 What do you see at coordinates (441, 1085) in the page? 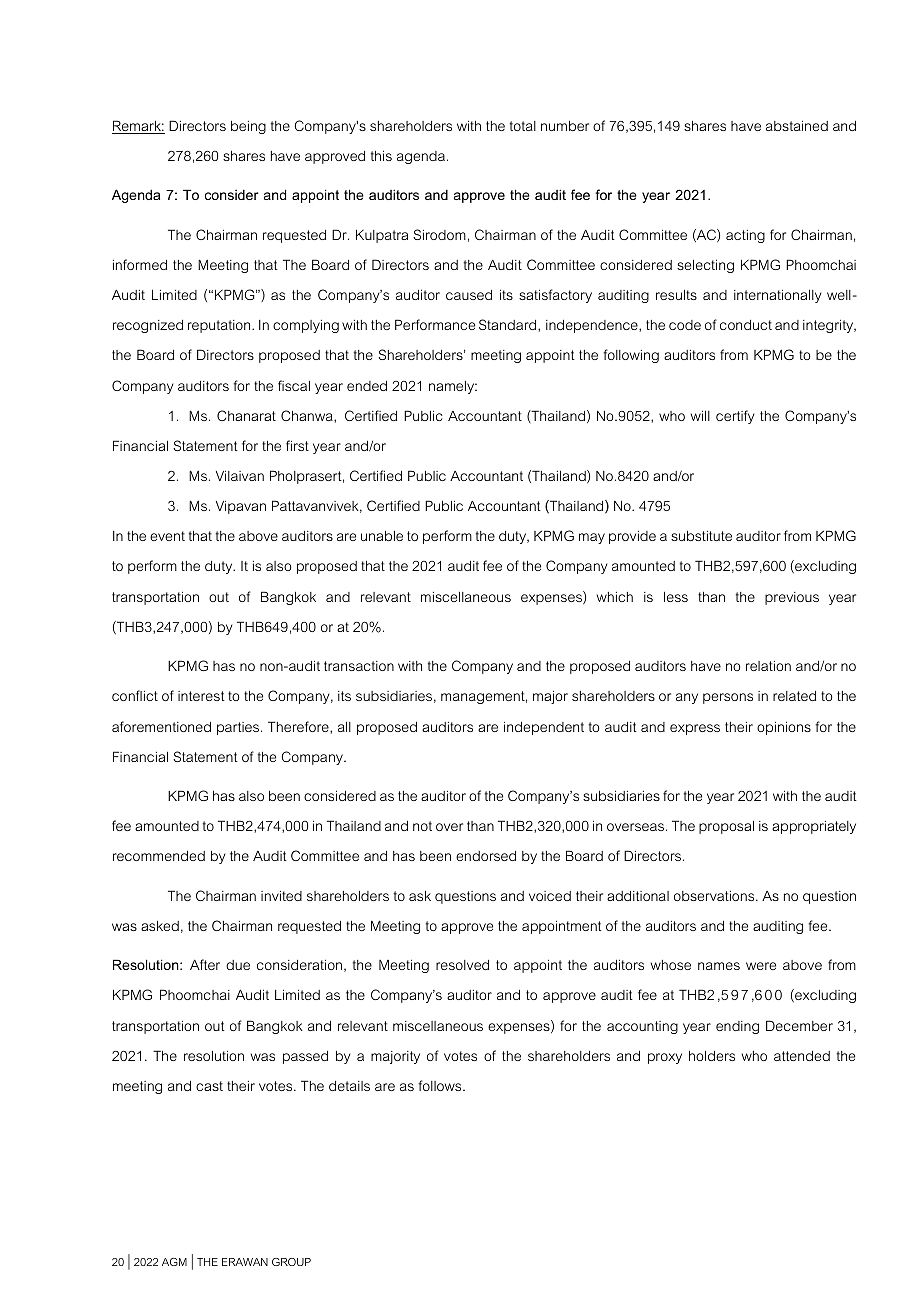
I see `follows` at bounding box center [441, 1085].
